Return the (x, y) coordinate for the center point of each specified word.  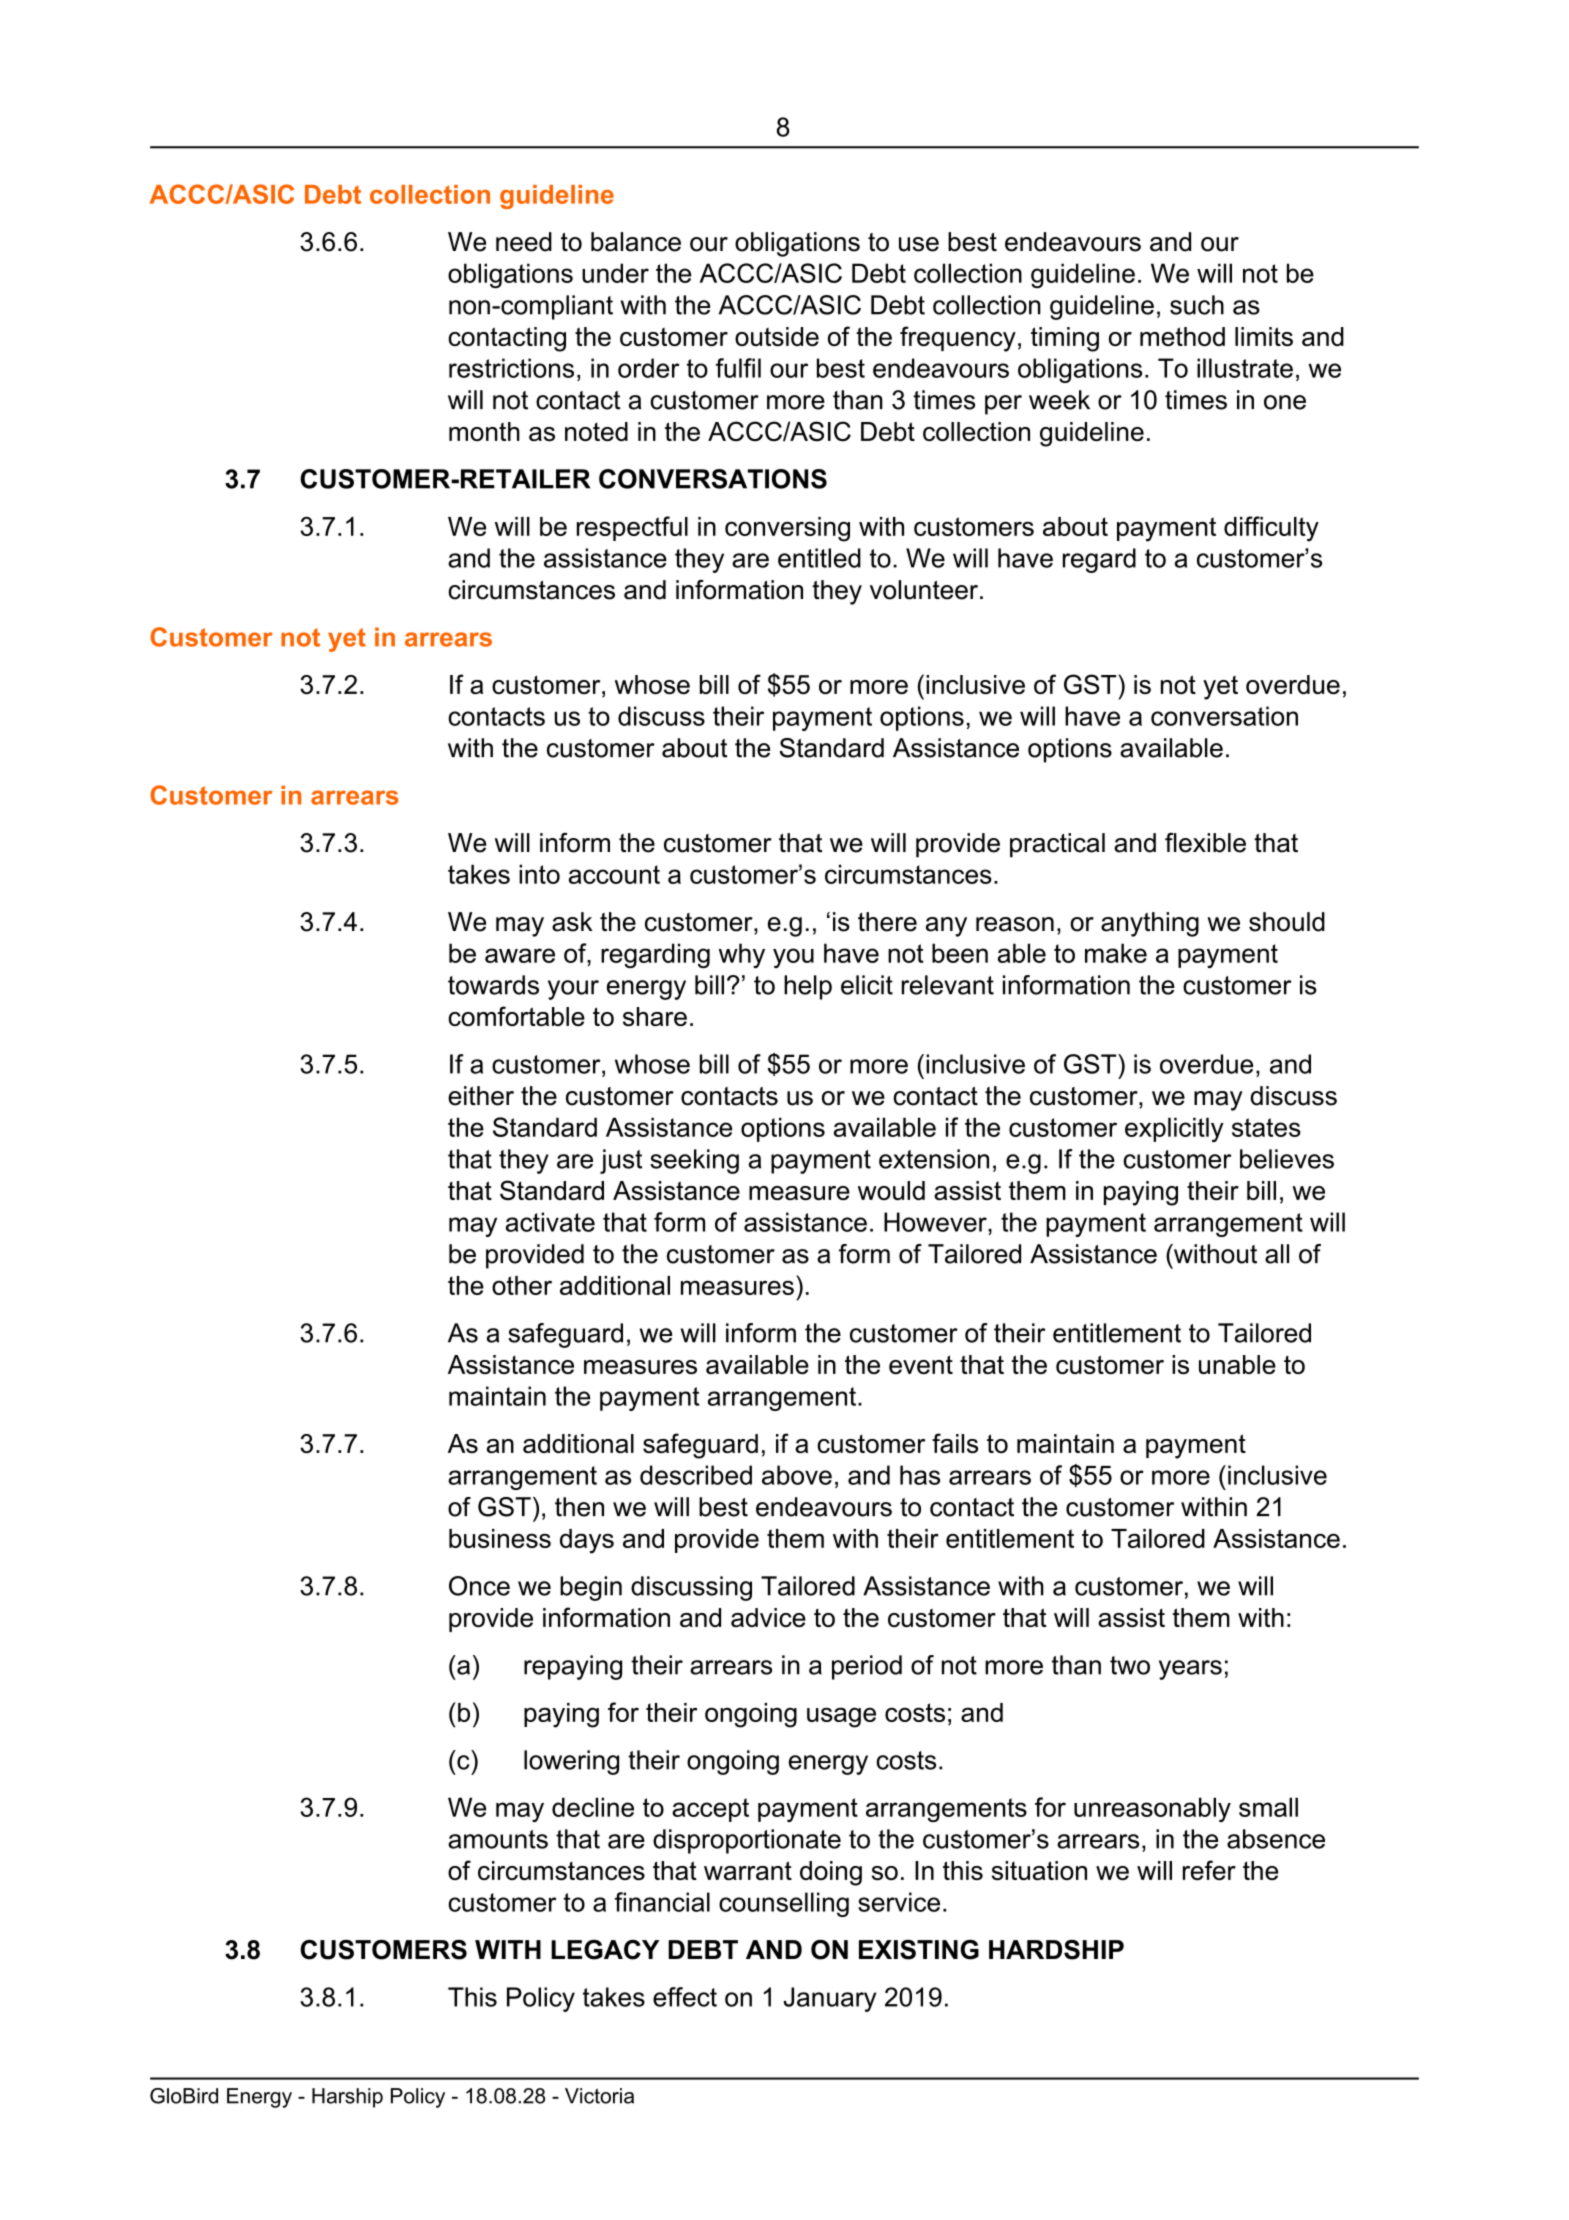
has (920, 1475)
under (615, 273)
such (1197, 305)
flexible (1205, 843)
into (539, 874)
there (887, 922)
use (919, 244)
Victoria (599, 2096)
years (1190, 1670)
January (829, 1999)
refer (1209, 1870)
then (579, 1507)
